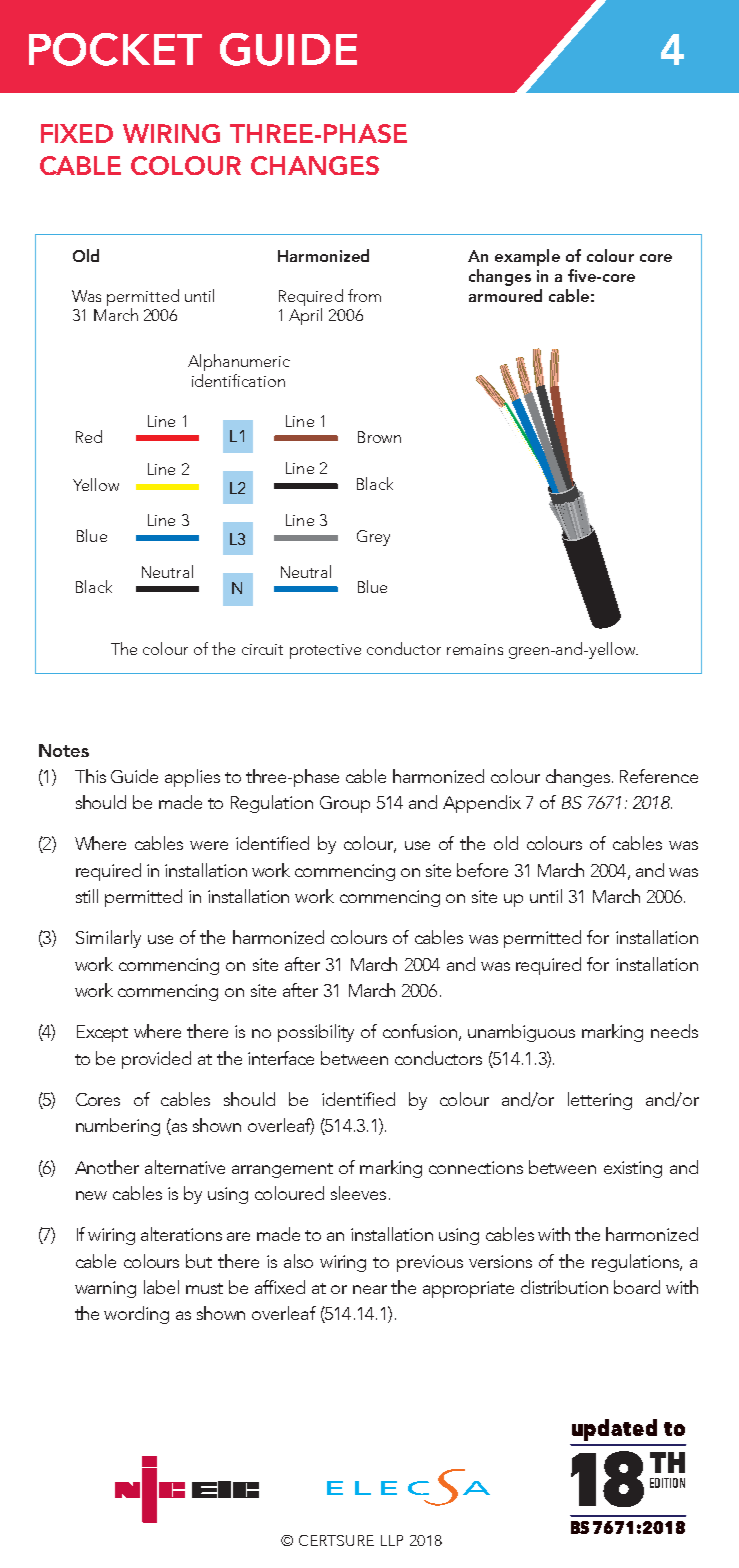  Describe the element at coordinates (136, 1315) in the document. I see `wording` at that location.
